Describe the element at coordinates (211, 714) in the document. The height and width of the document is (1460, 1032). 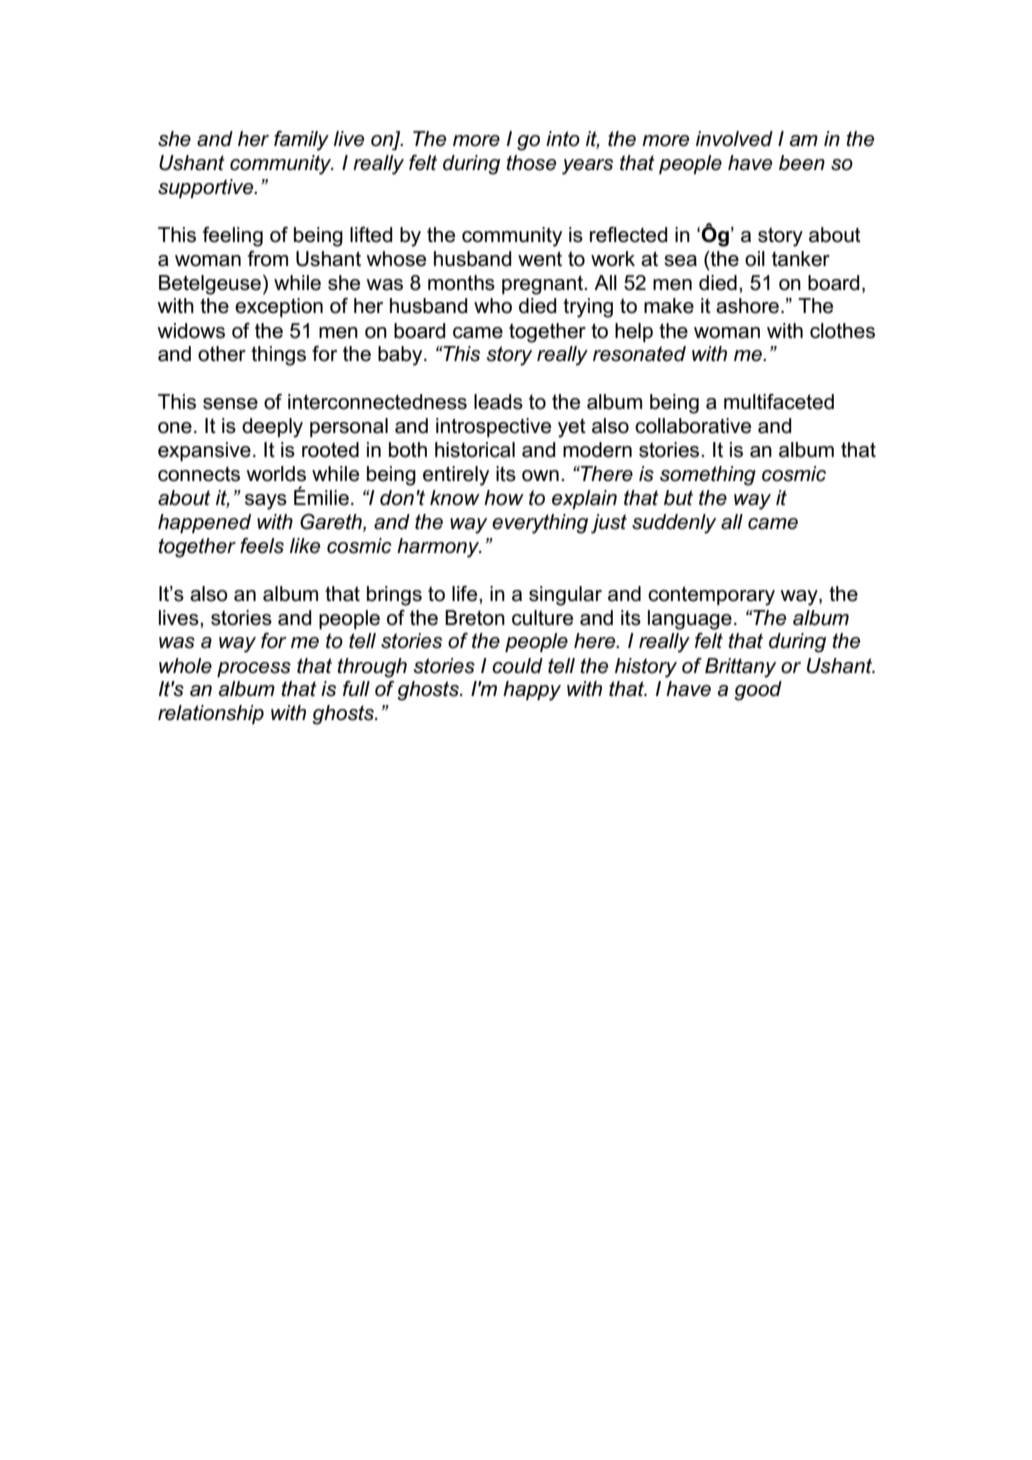
I see `relationship` at that location.
